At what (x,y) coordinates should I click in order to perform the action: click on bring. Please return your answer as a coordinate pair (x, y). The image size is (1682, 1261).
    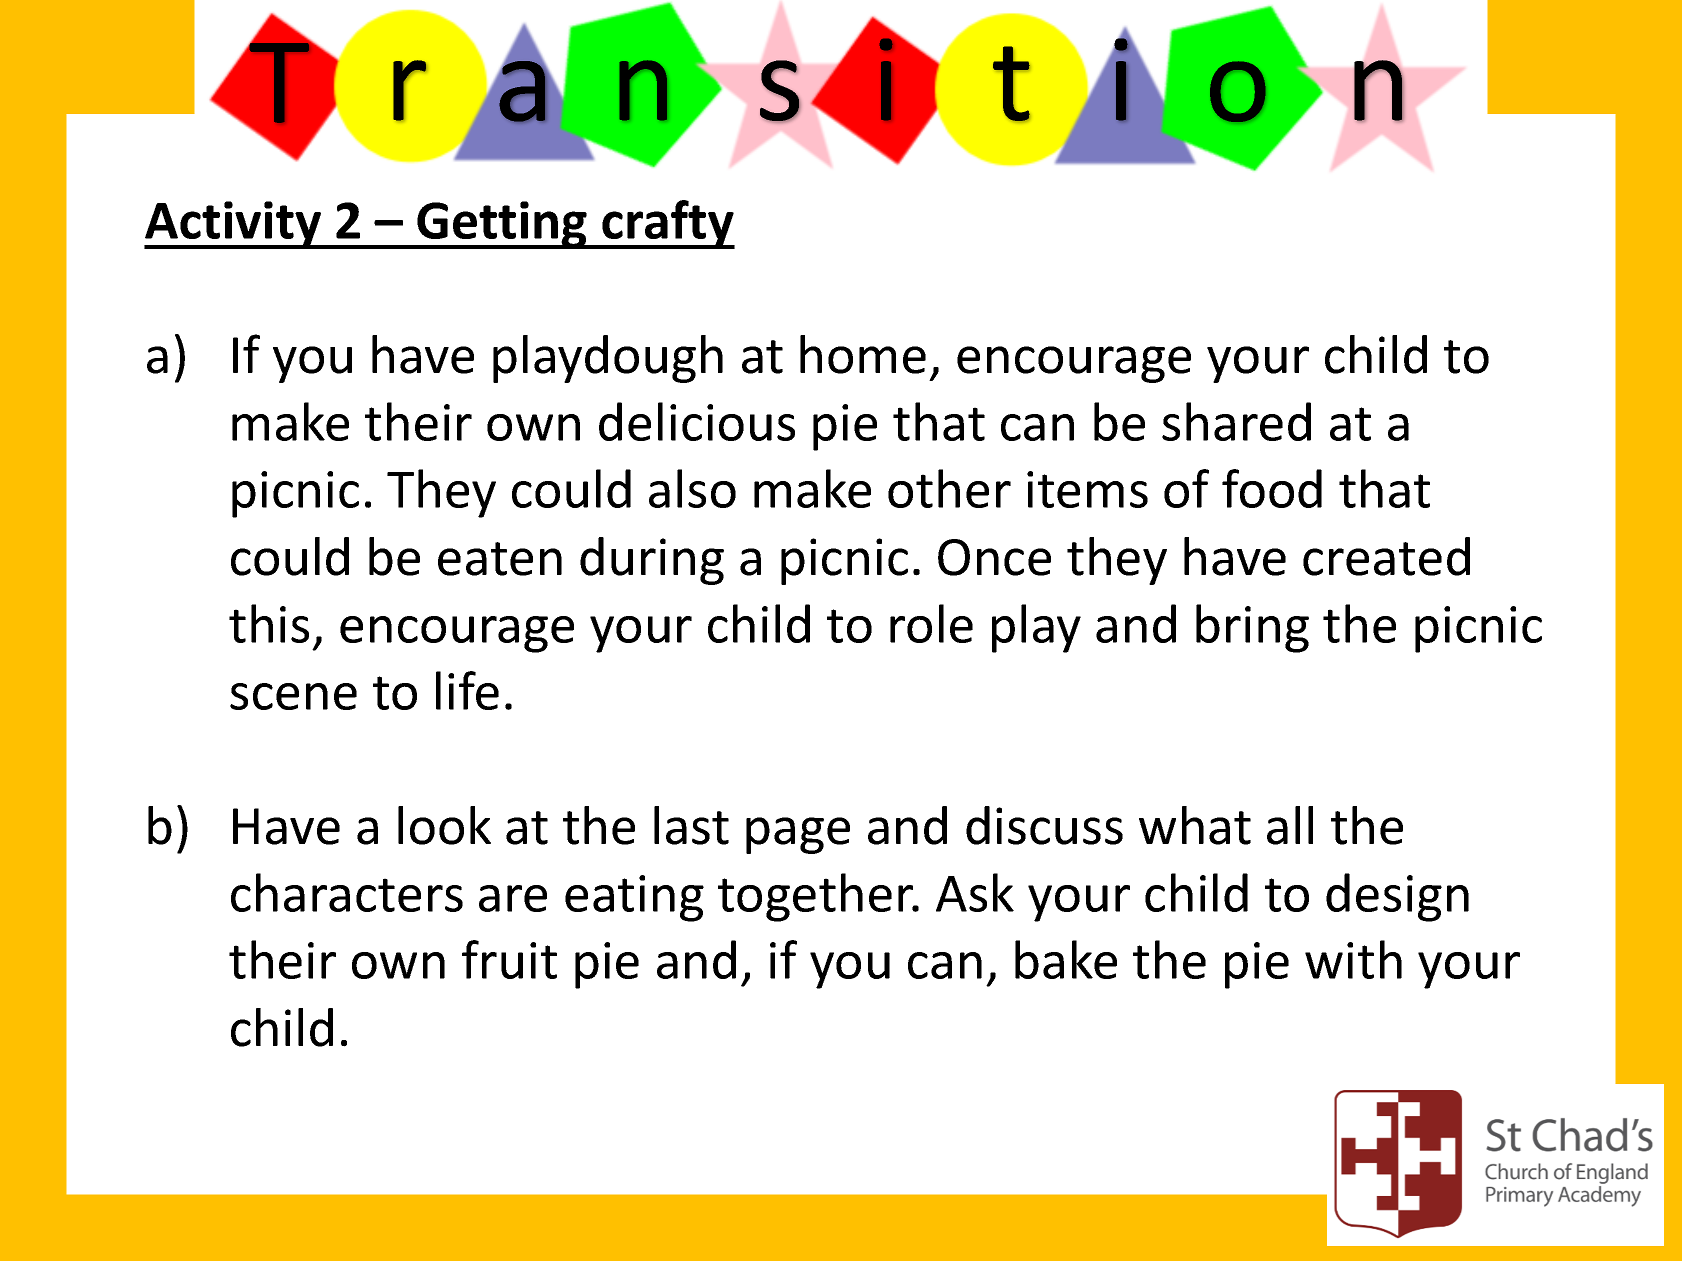
    Looking at the image, I should click on (1252, 628).
